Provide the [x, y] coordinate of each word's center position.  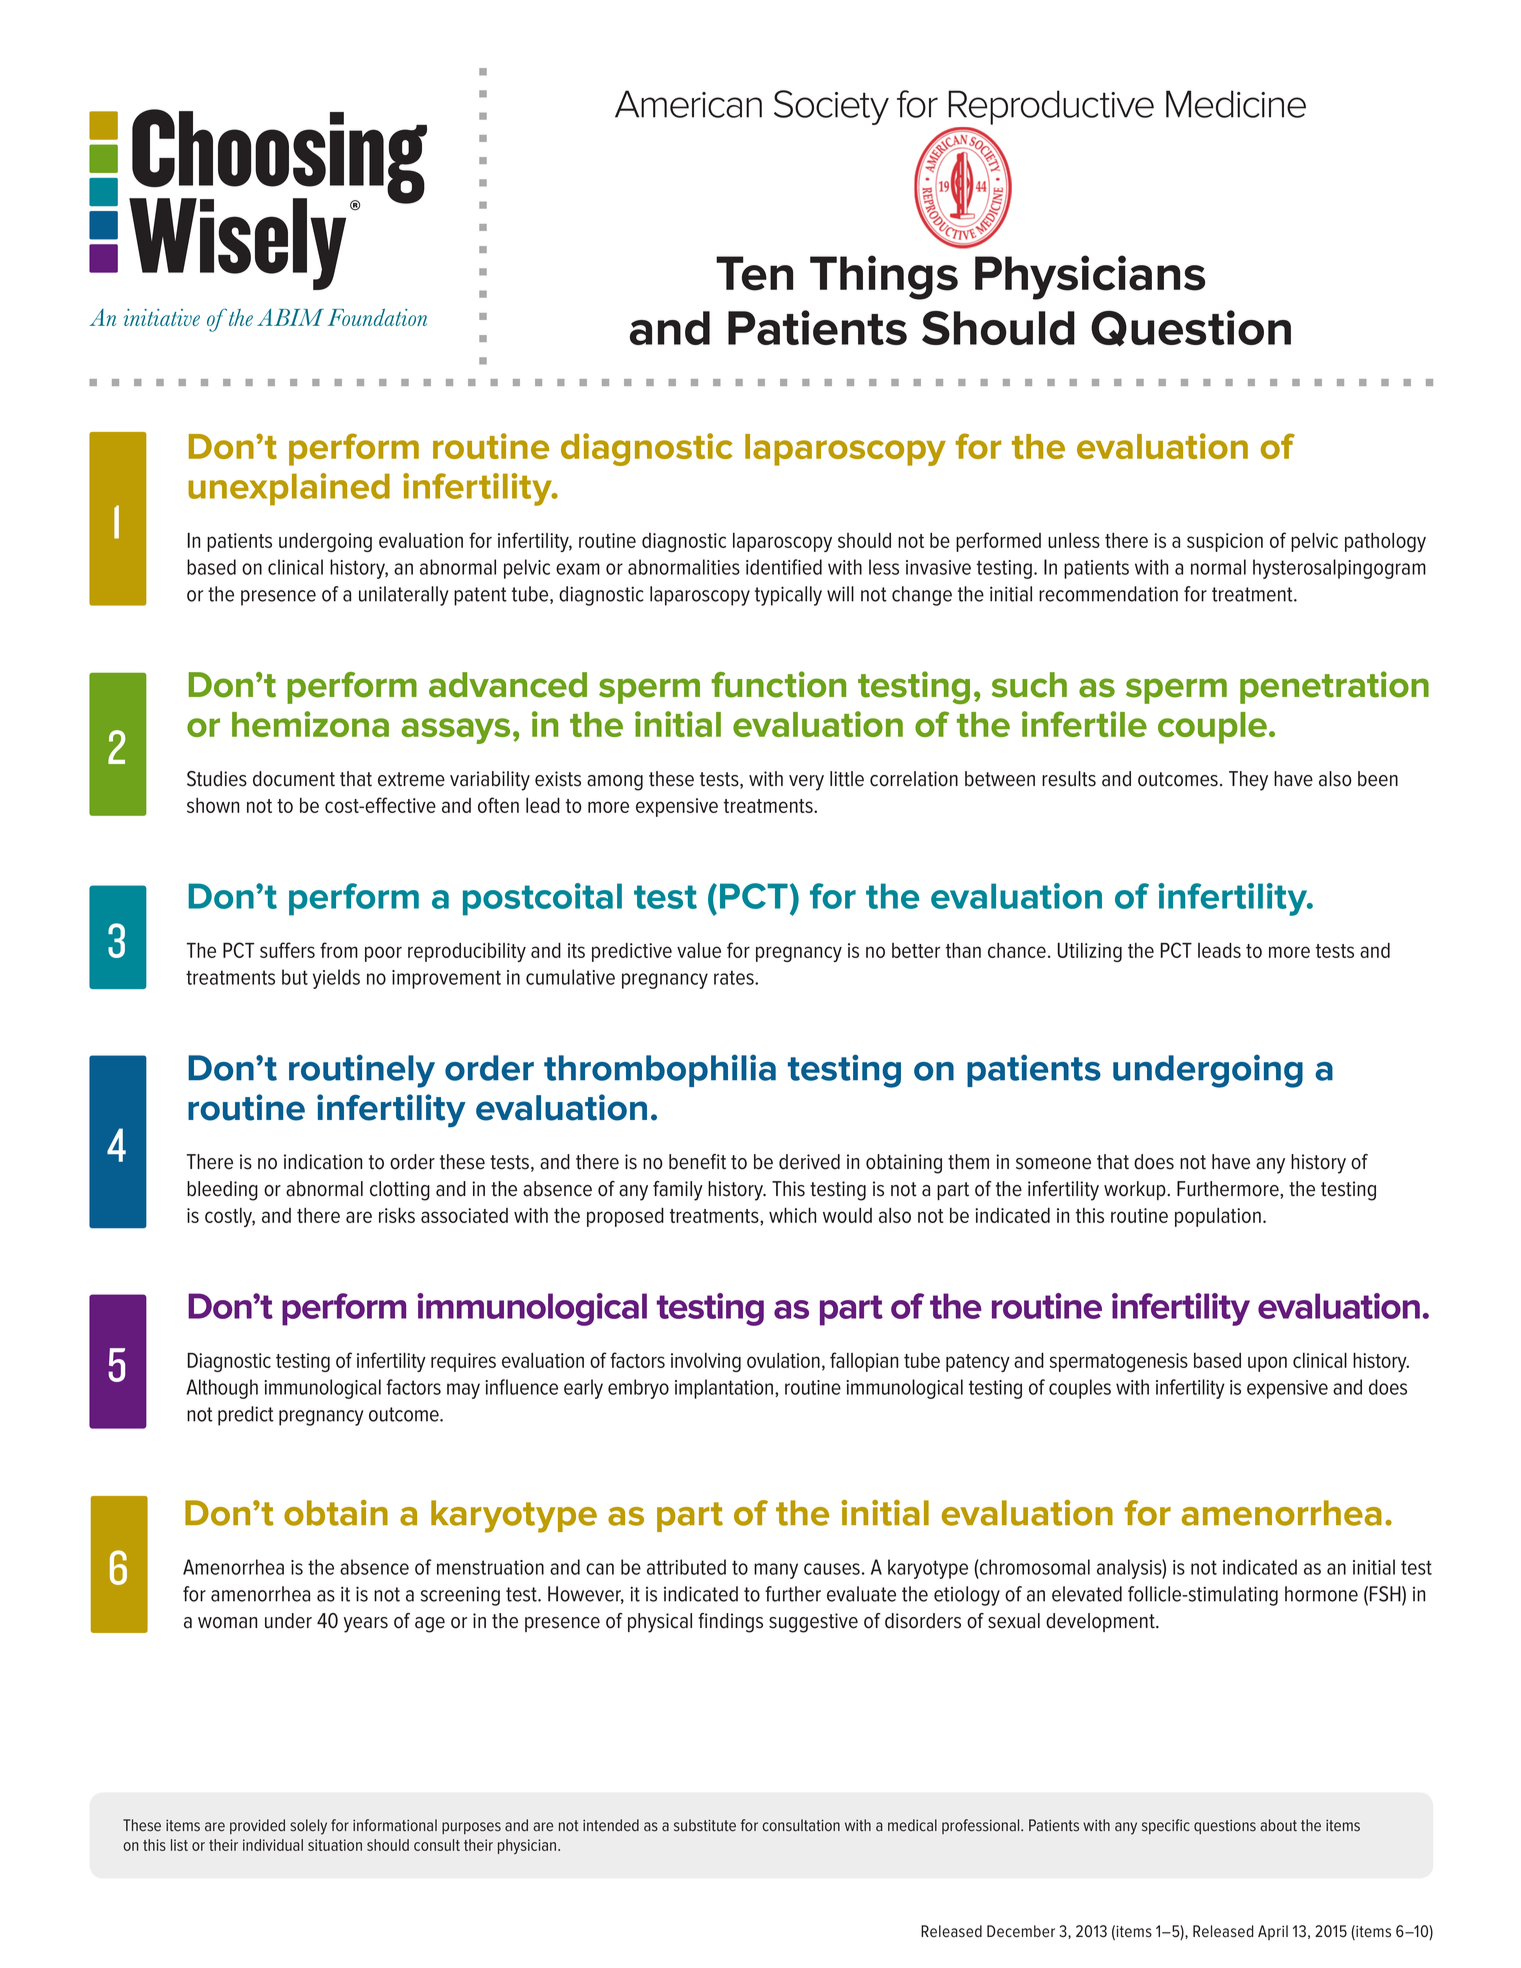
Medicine [1236, 104]
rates [735, 977]
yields [336, 979]
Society [831, 107]
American [688, 104]
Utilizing [1090, 952]
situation [335, 1845]
